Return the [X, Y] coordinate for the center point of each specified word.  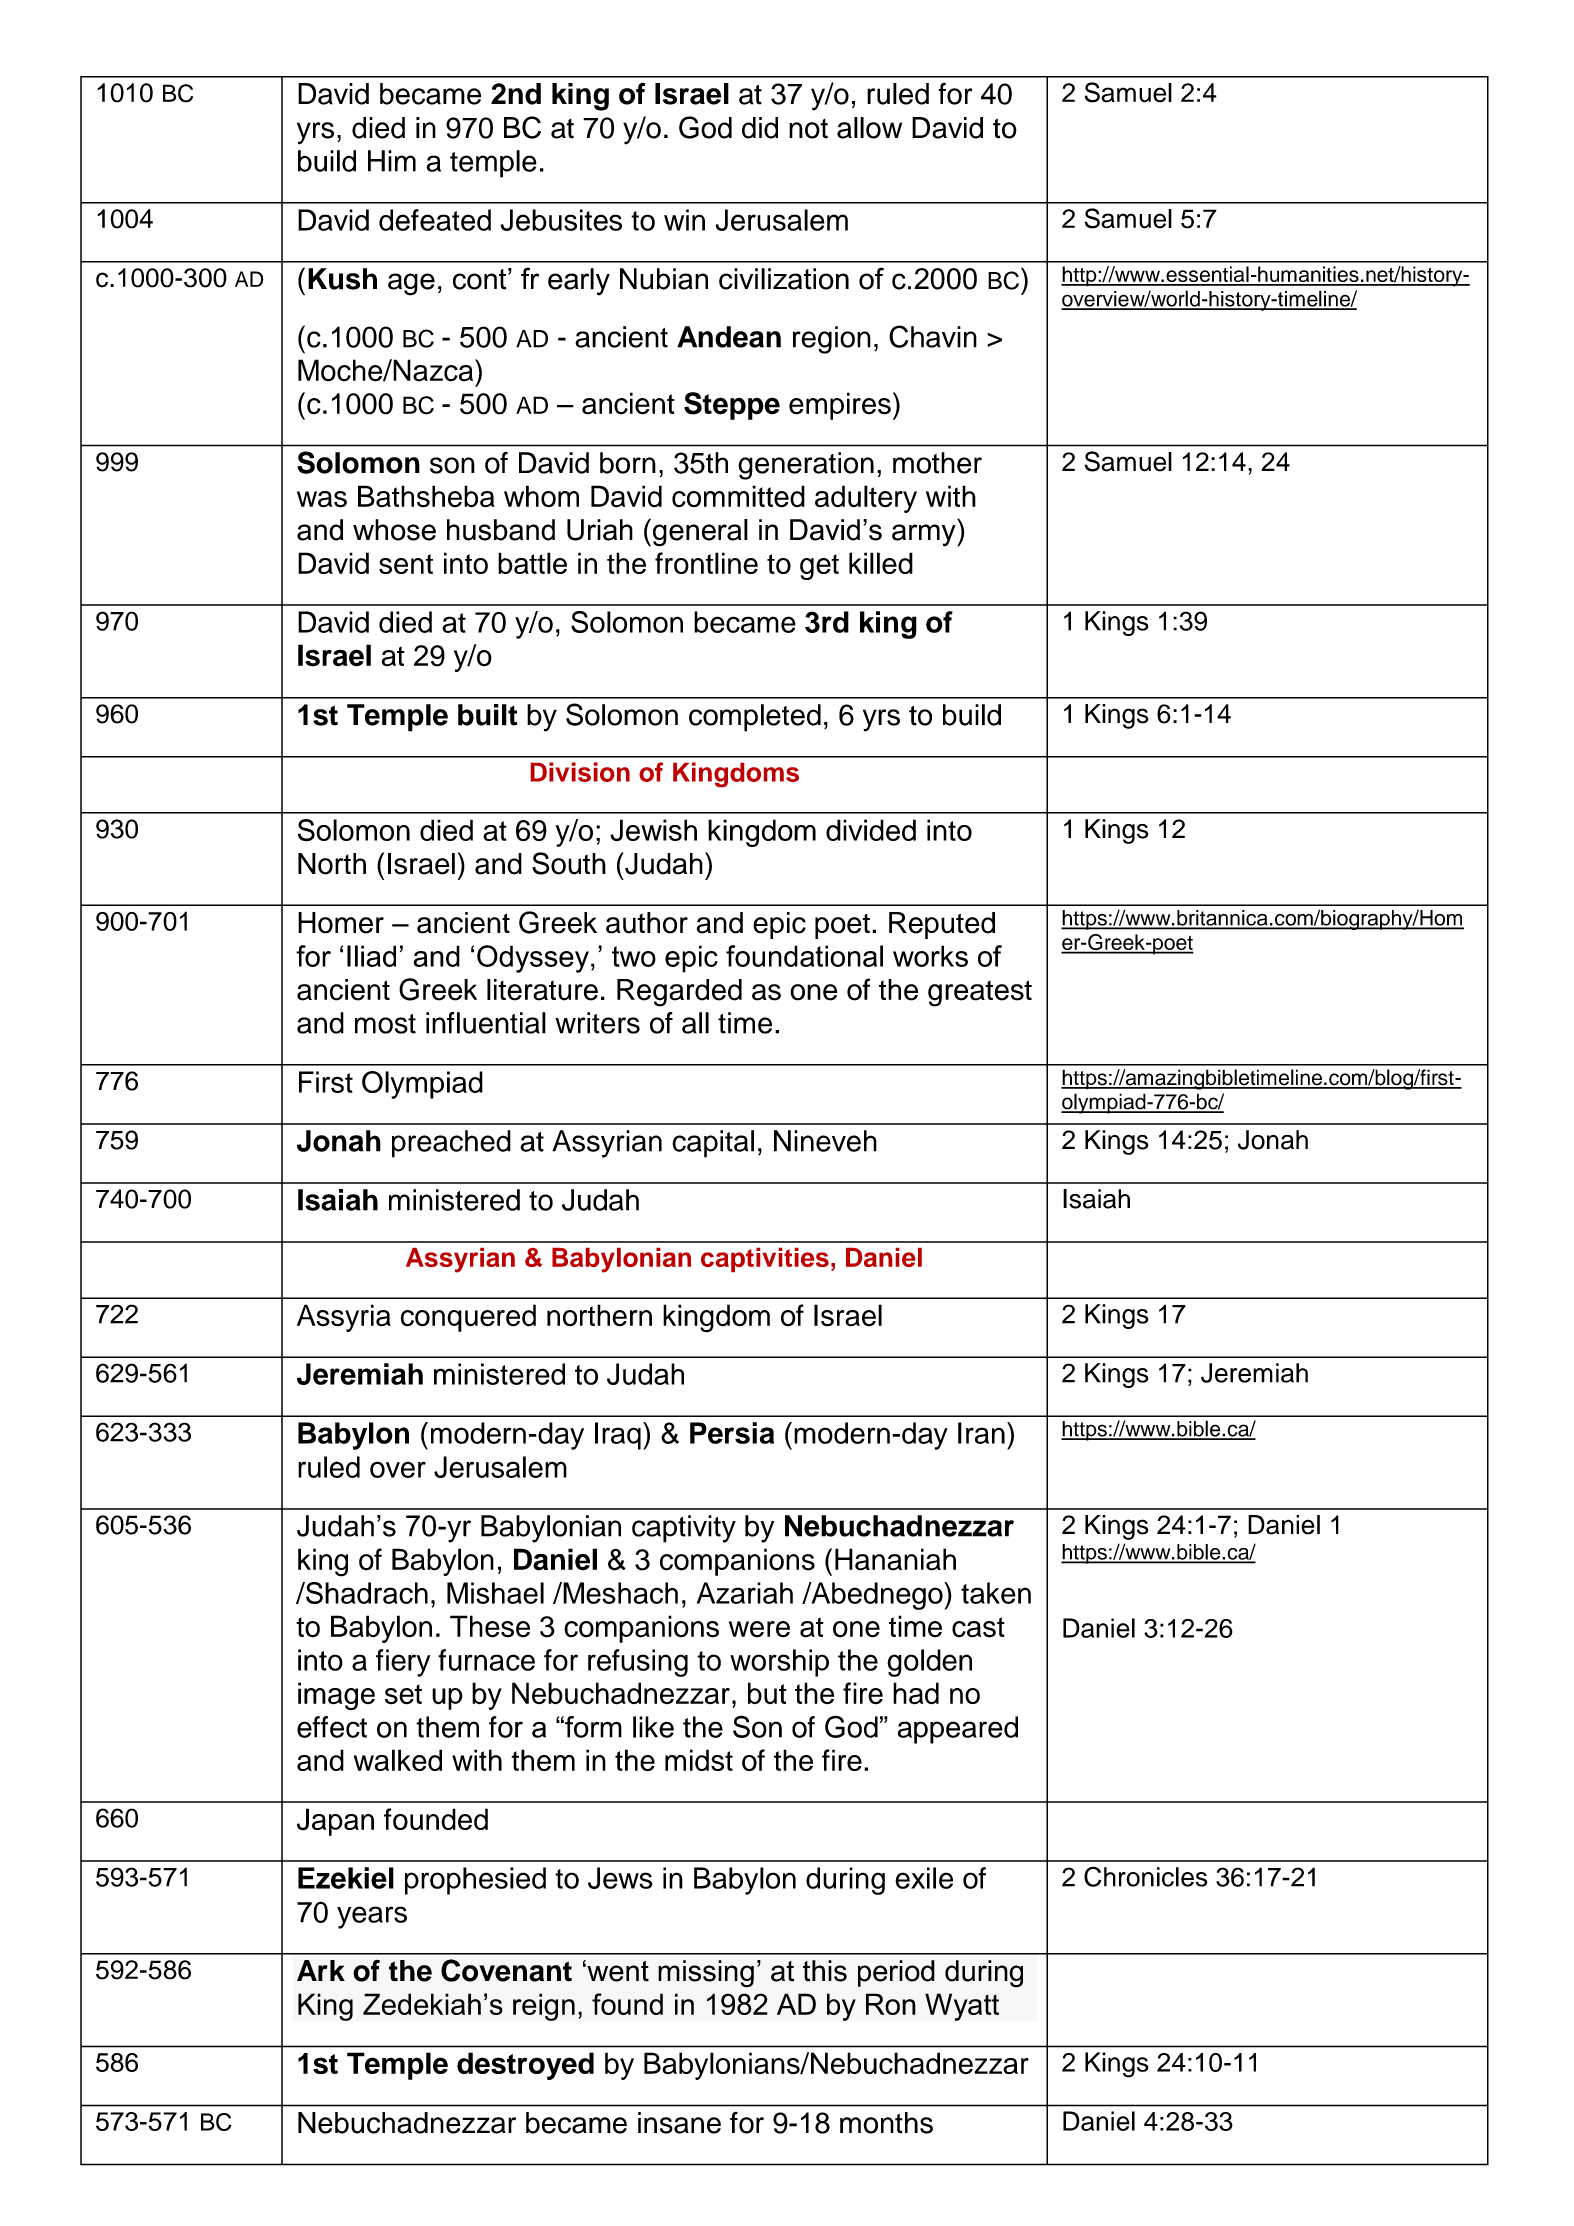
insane [679, 2123]
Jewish [653, 830]
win [684, 220]
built [487, 715]
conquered [468, 1318]
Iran [981, 1433]
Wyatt [962, 2007]
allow [869, 128]
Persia [732, 1433]
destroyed [525, 2066]
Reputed [942, 925]
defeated [435, 220]
